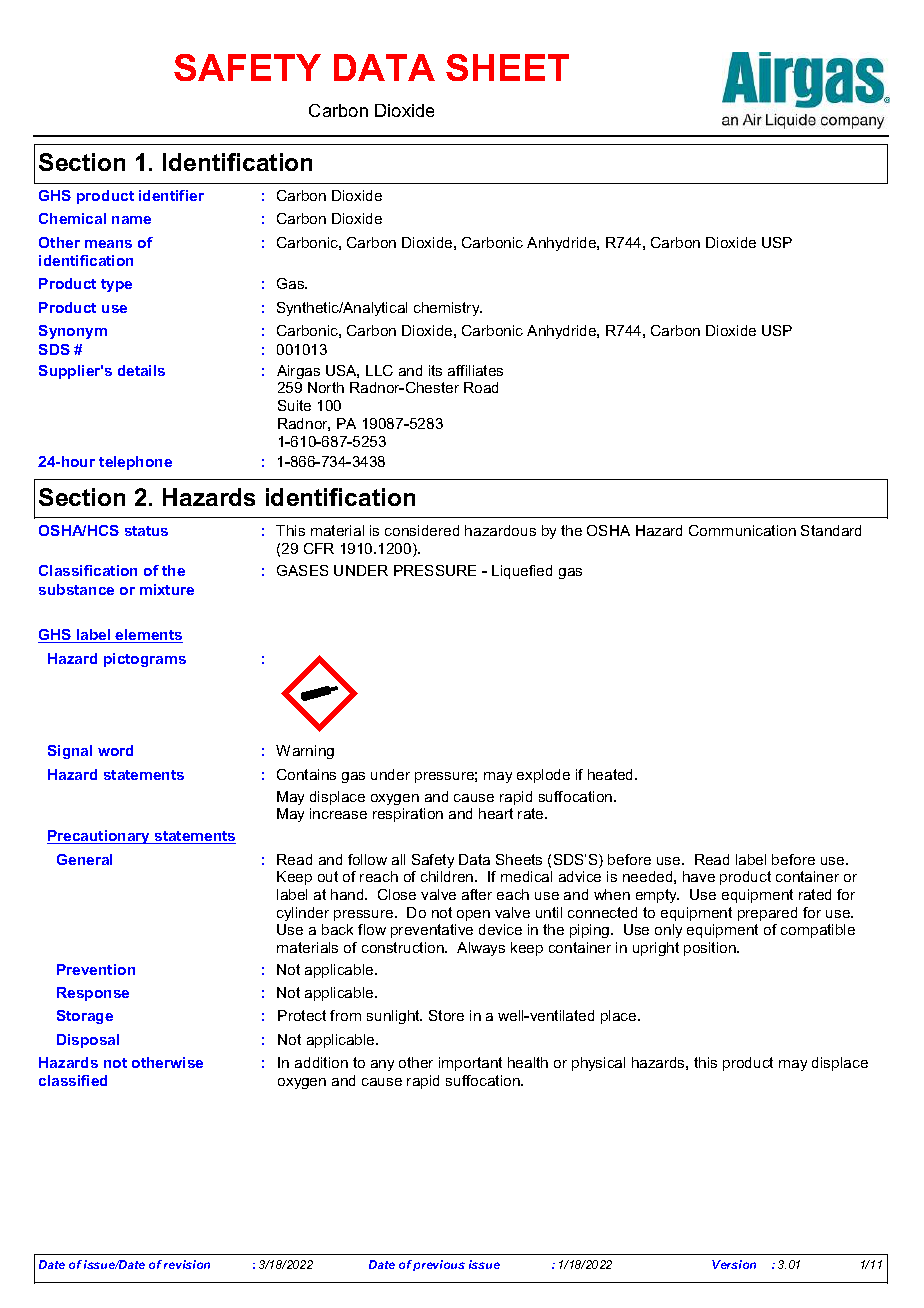 Image resolution: width=924 pixels, height=1308 pixels. Describe the element at coordinates (477, 894) in the image. I see `after` at that location.
